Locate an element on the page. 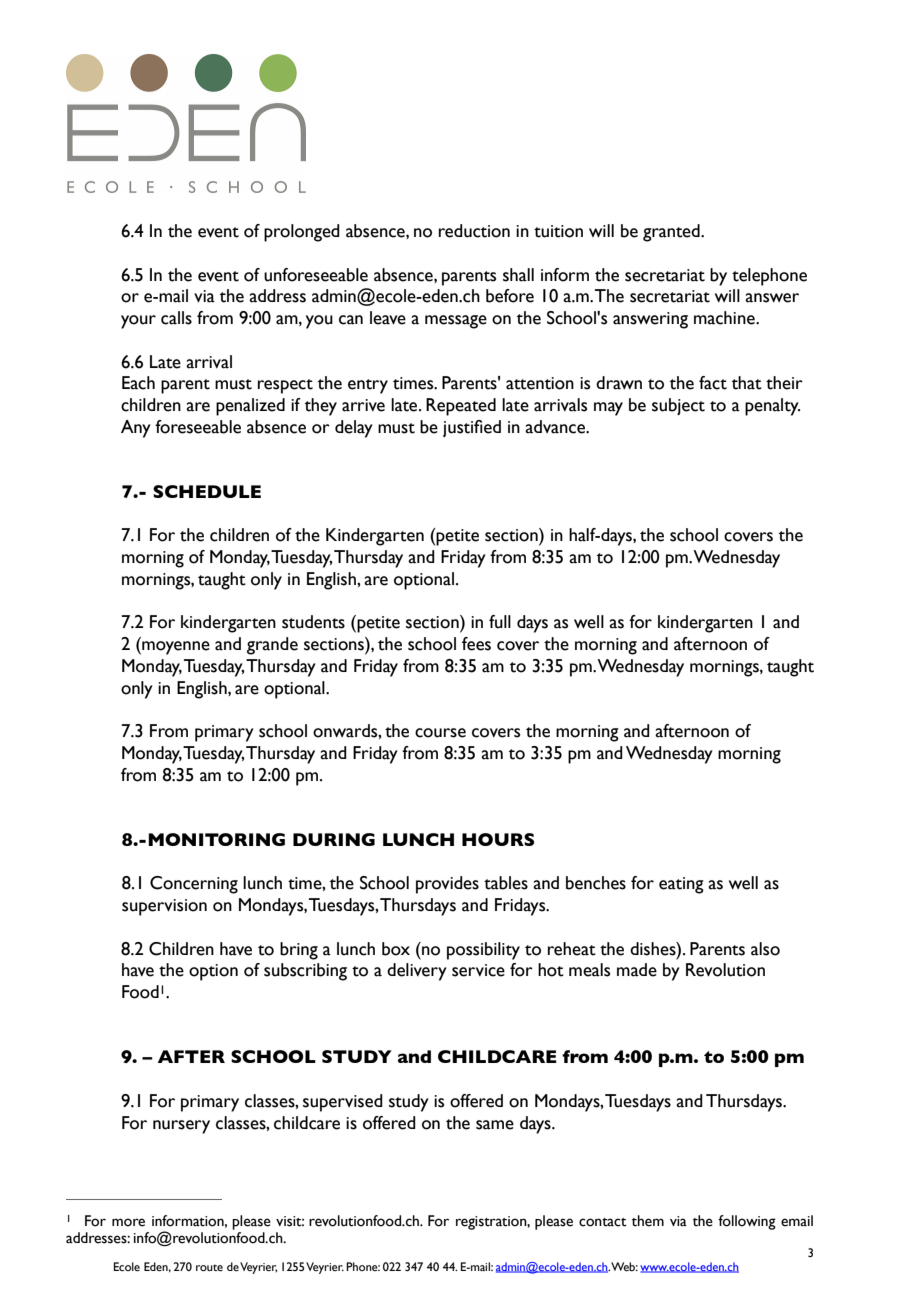 The image size is (924, 1308). calls is located at coordinates (176, 318).
